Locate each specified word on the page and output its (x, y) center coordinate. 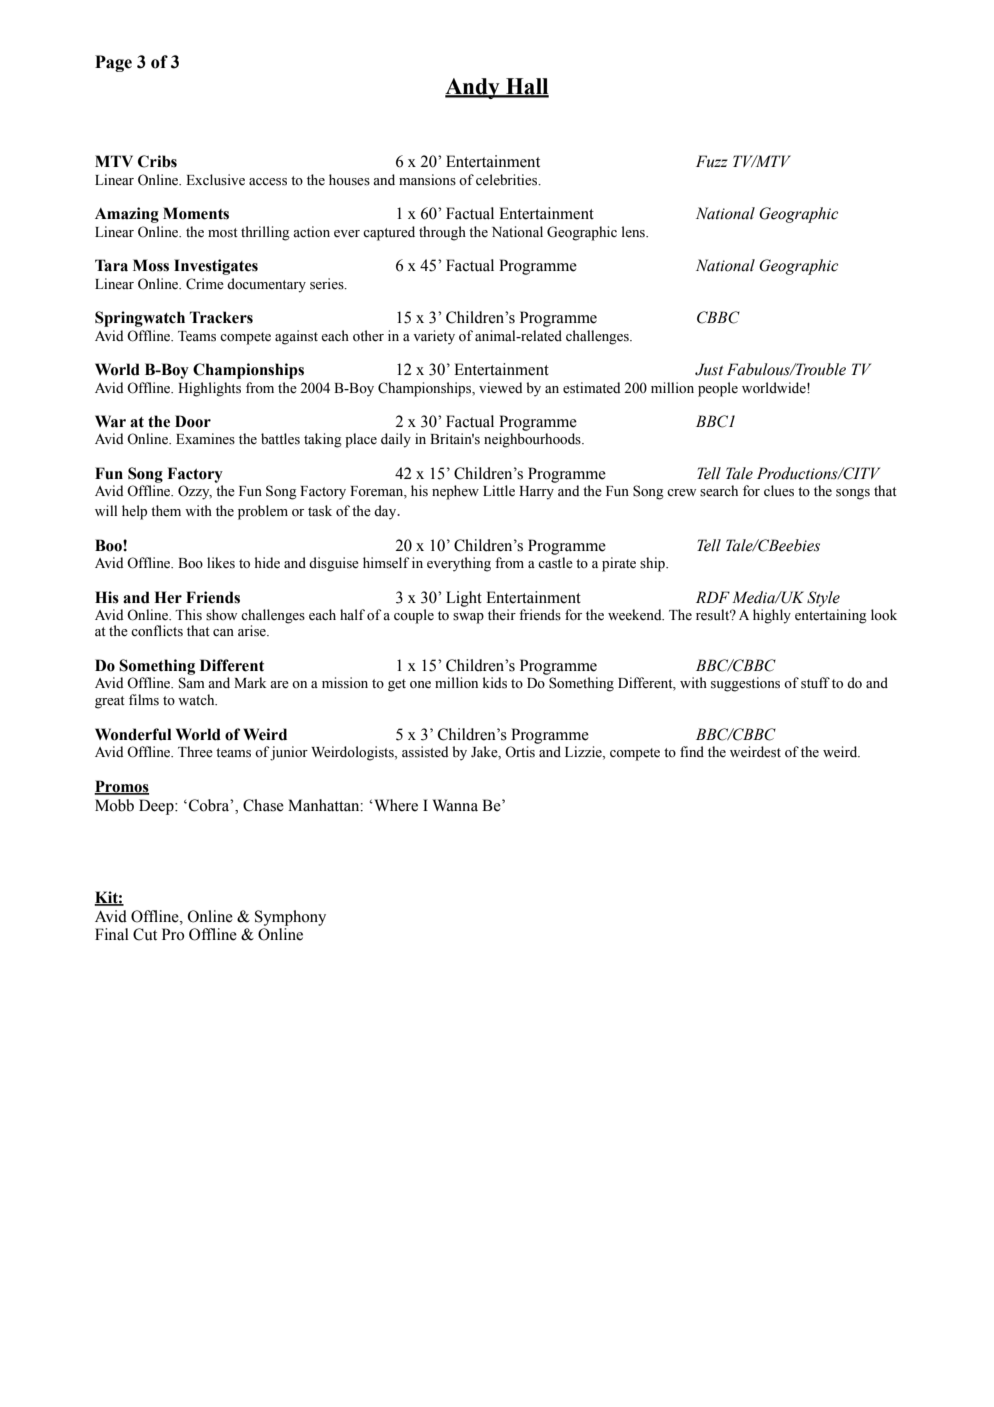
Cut (145, 934)
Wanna (455, 805)
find (692, 751)
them (166, 511)
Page (113, 63)
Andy (473, 88)
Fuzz (712, 161)
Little (499, 491)
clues (779, 491)
